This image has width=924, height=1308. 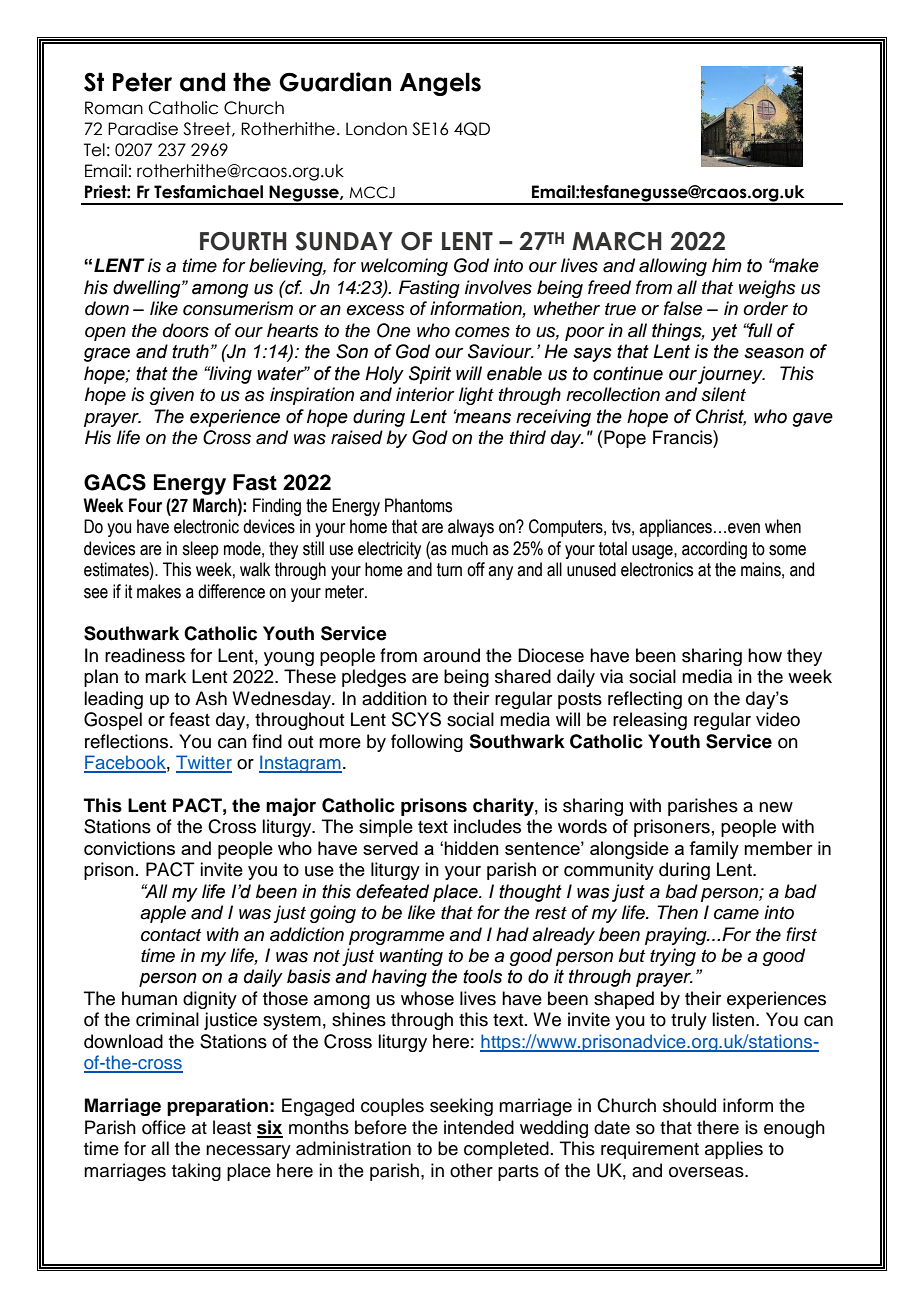 I want to click on him, so click(x=727, y=265).
